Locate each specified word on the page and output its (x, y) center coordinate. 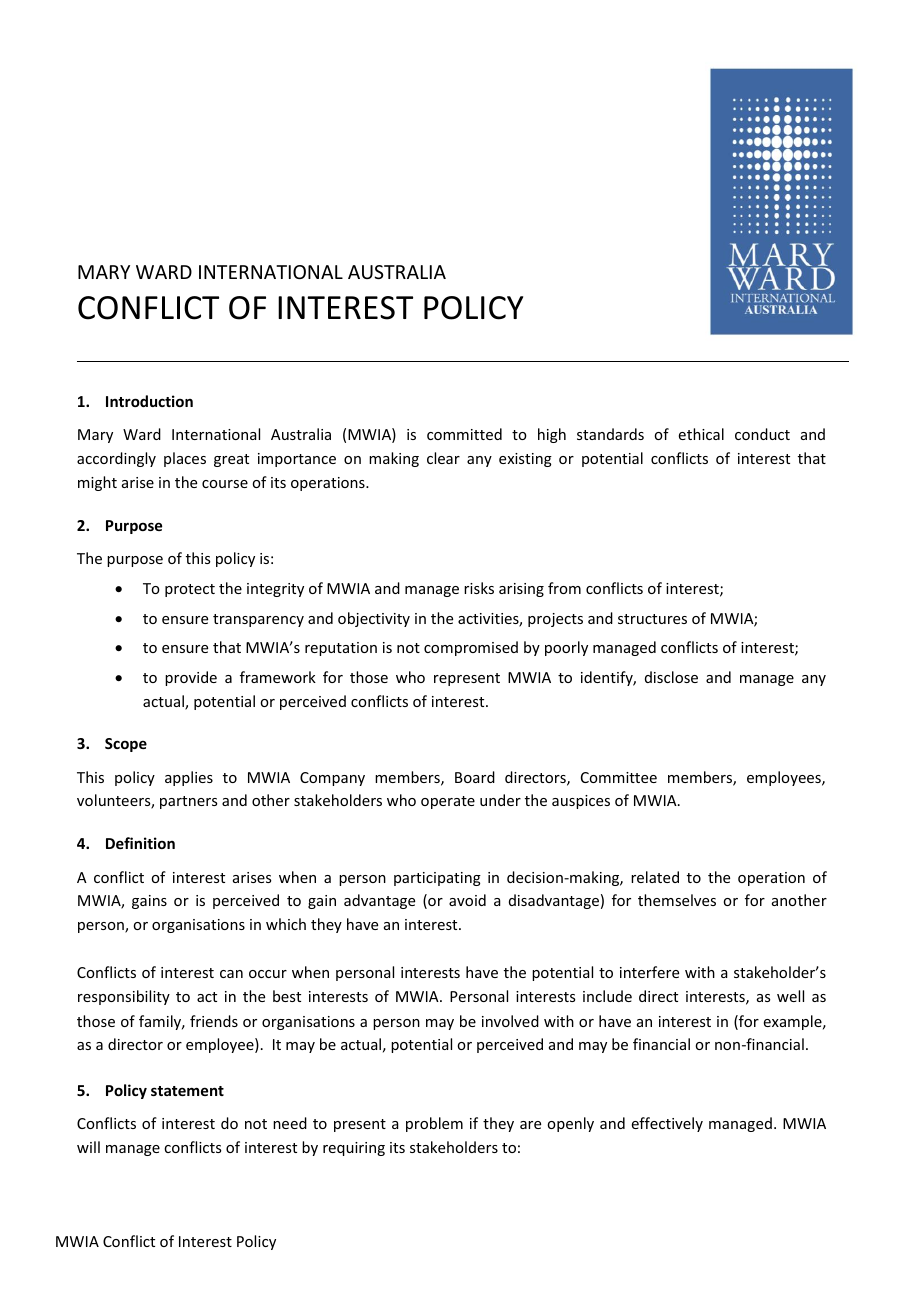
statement (187, 1091)
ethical (701, 434)
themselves (677, 900)
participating (437, 879)
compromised (471, 648)
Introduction (149, 401)
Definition (140, 843)
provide (191, 678)
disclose (671, 677)
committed (464, 434)
